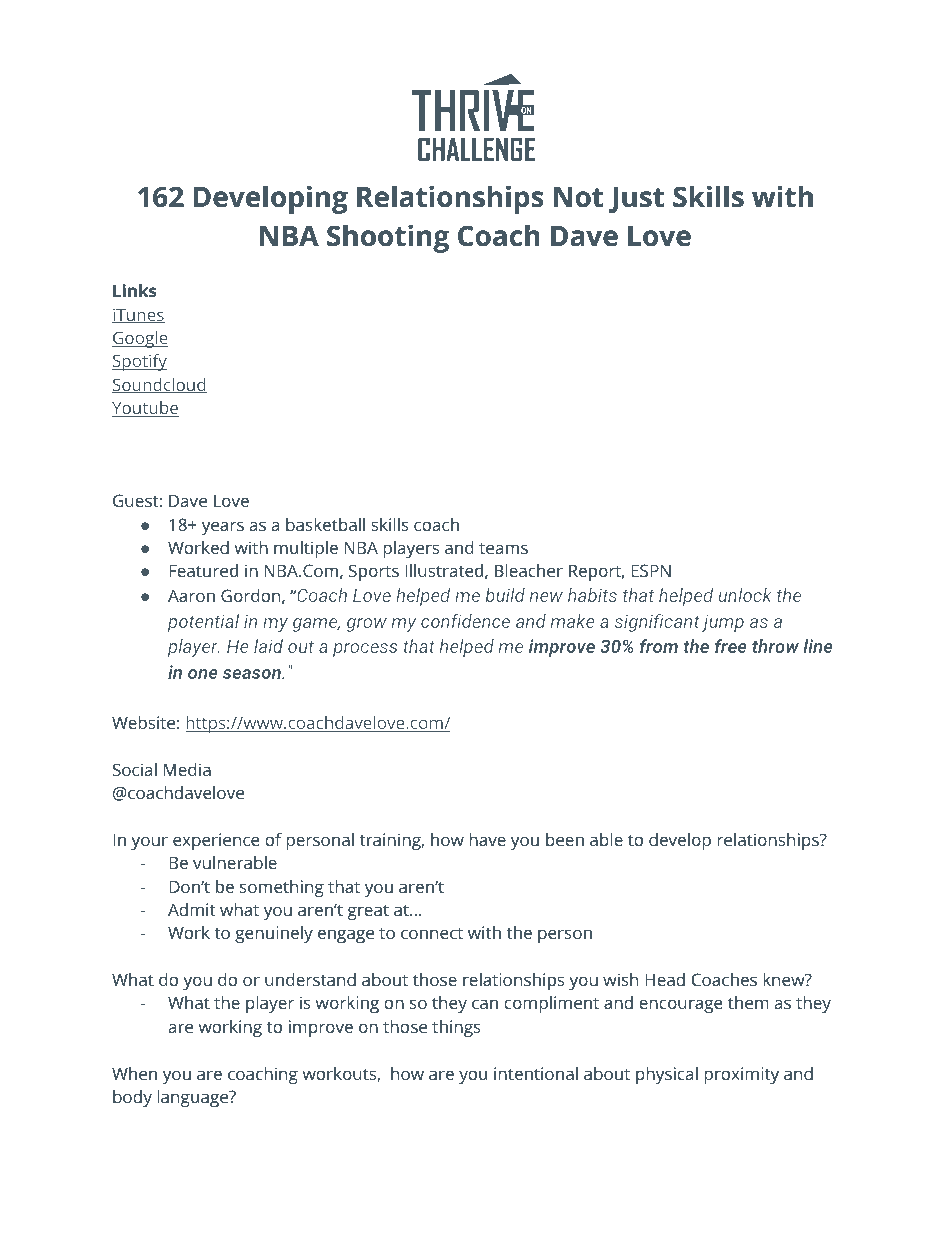 The image size is (952, 1233). I want to click on experience, so click(216, 841).
